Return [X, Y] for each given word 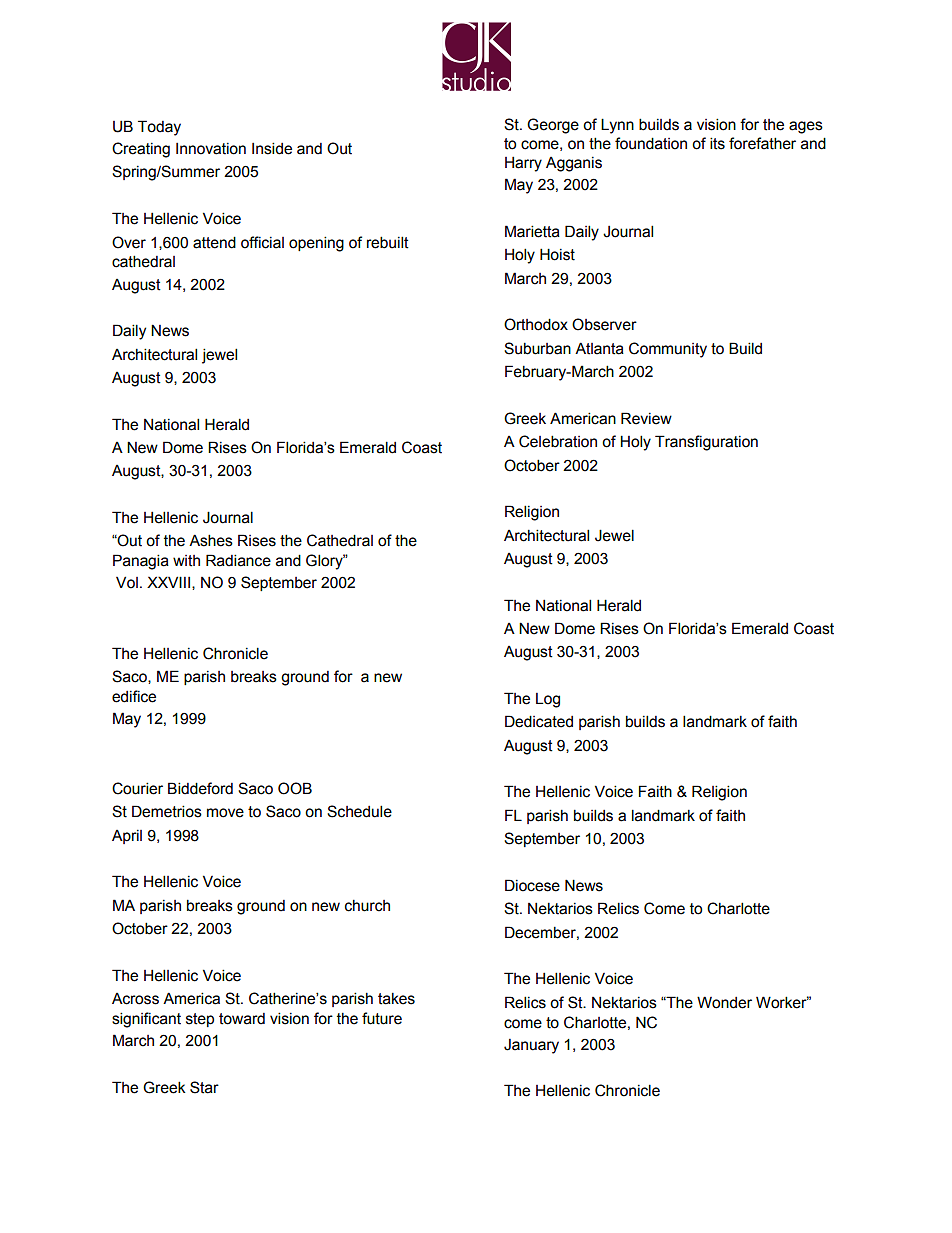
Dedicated [539, 721]
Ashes [211, 540]
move [225, 813]
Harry [523, 164]
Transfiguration [706, 443]
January [531, 1046]
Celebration [558, 441]
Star [204, 1087]
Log [548, 700]
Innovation [211, 149]
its [717, 143]
